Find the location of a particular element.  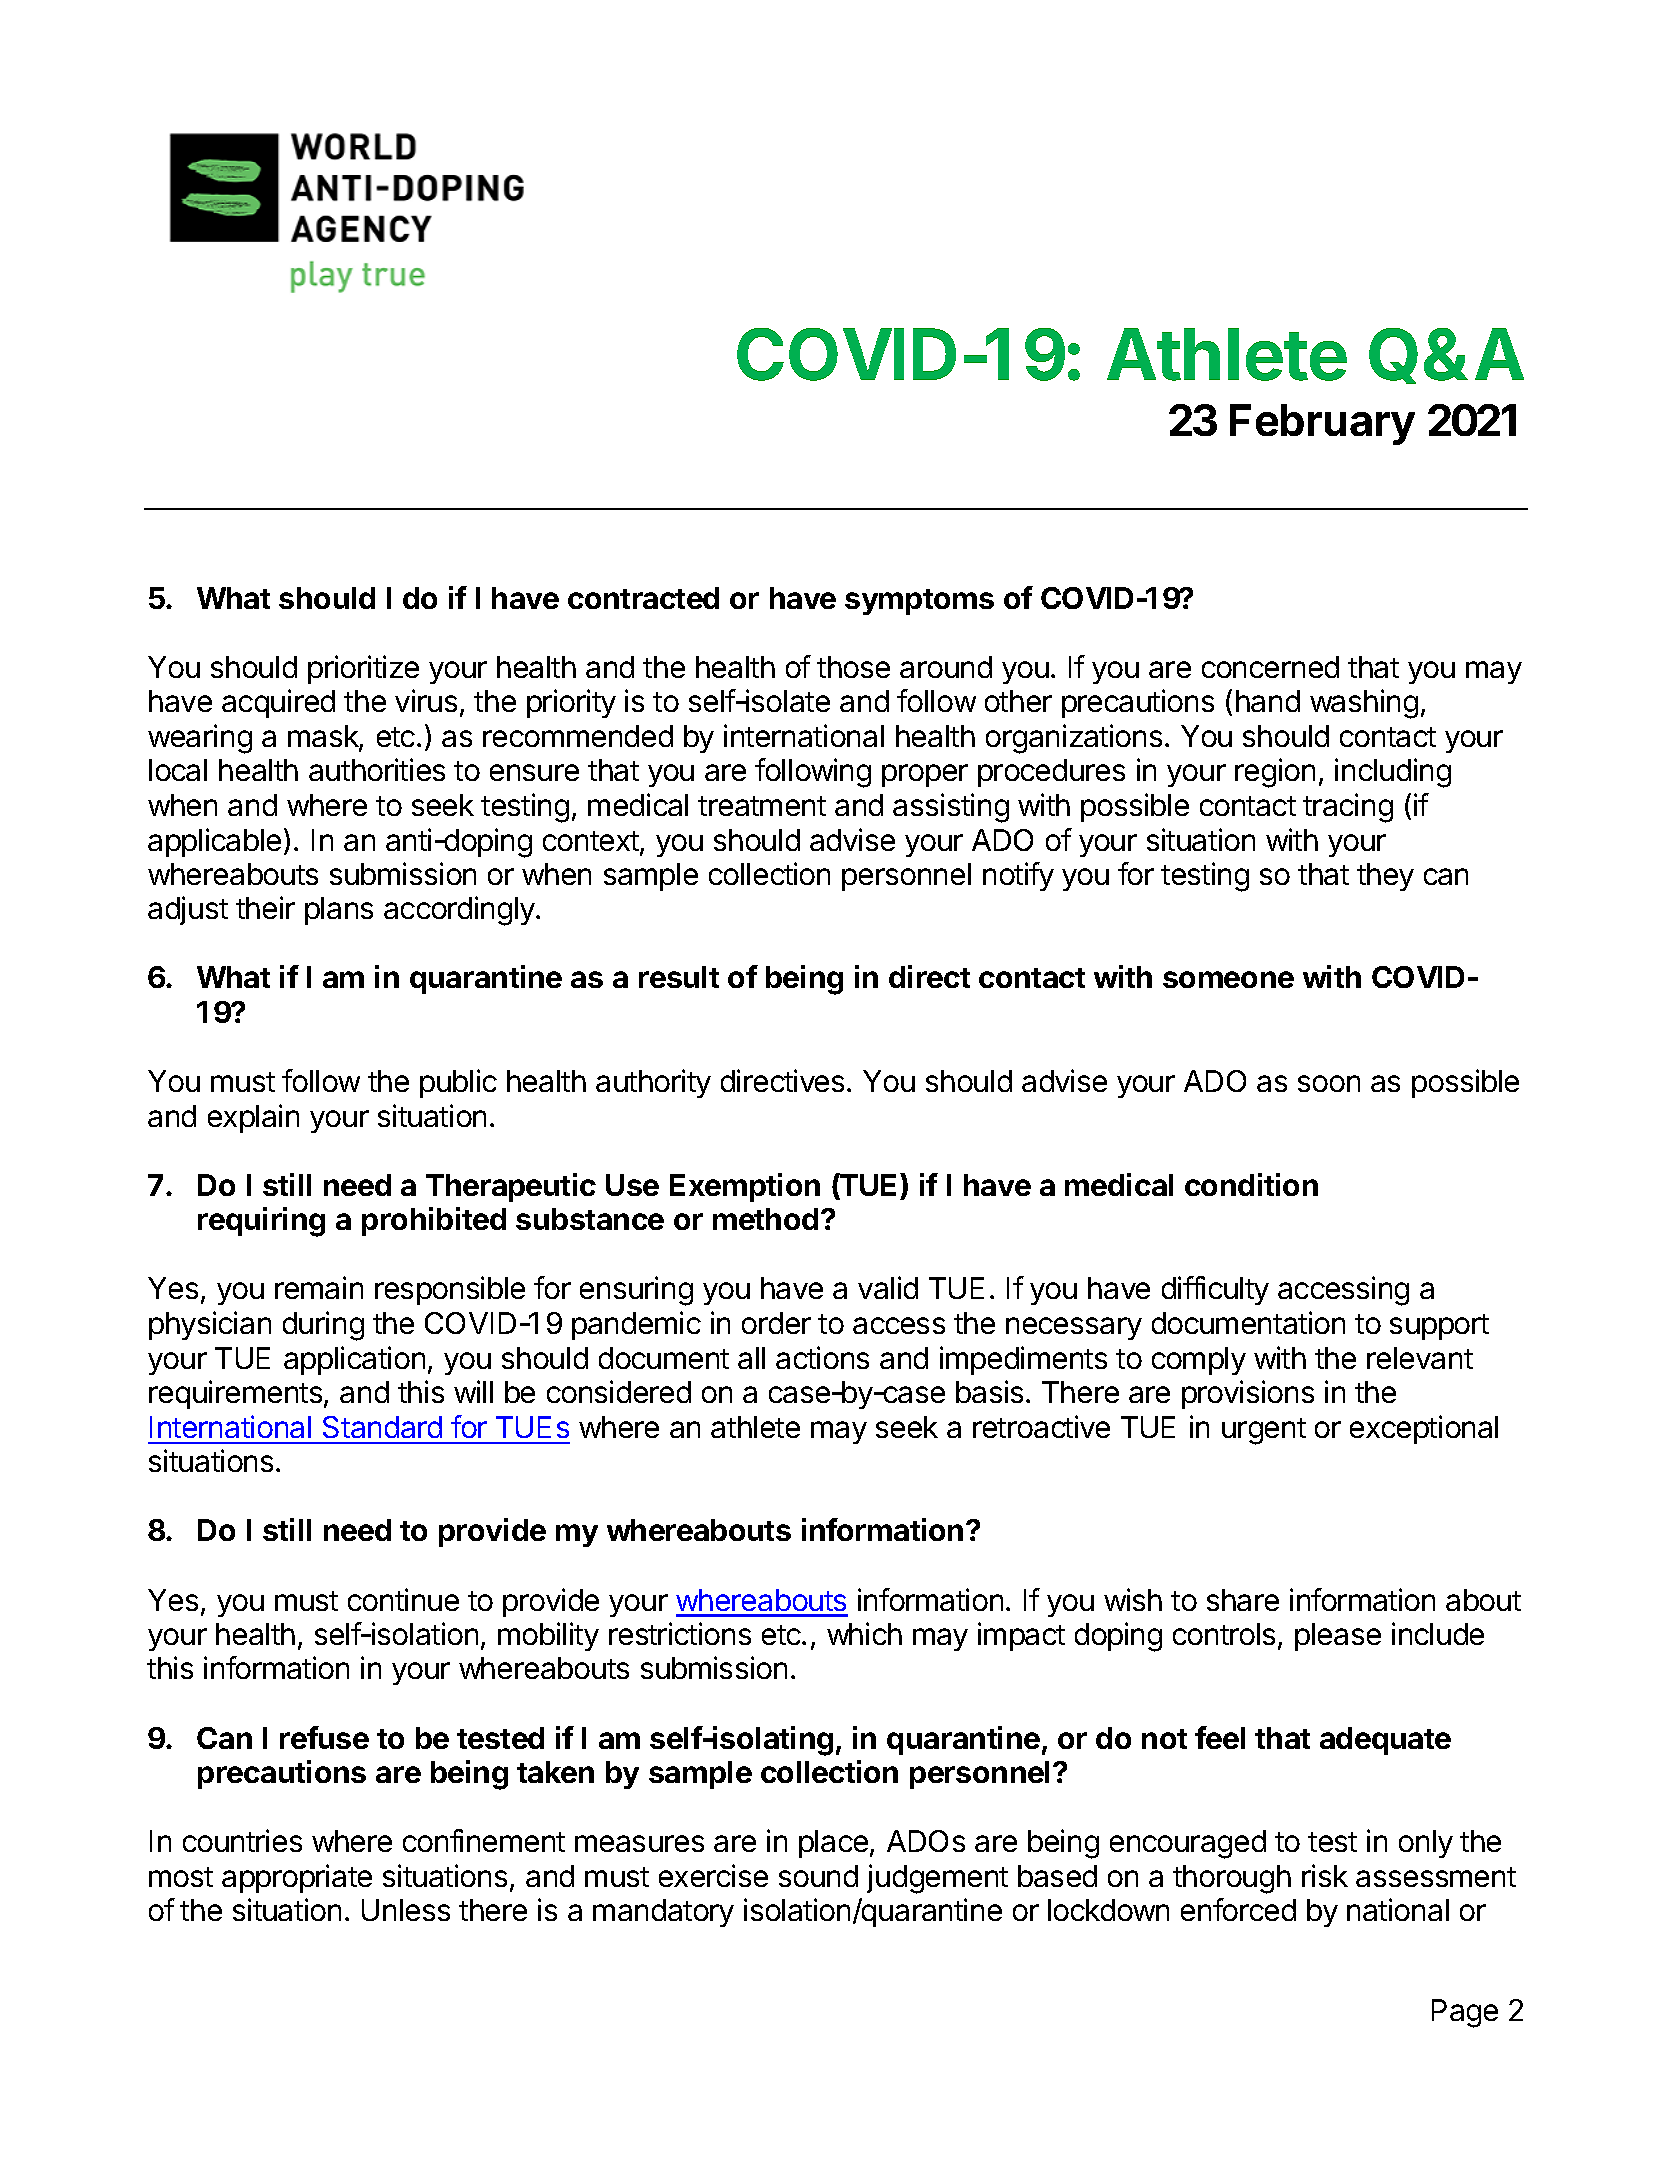

which is located at coordinates (864, 1633).
